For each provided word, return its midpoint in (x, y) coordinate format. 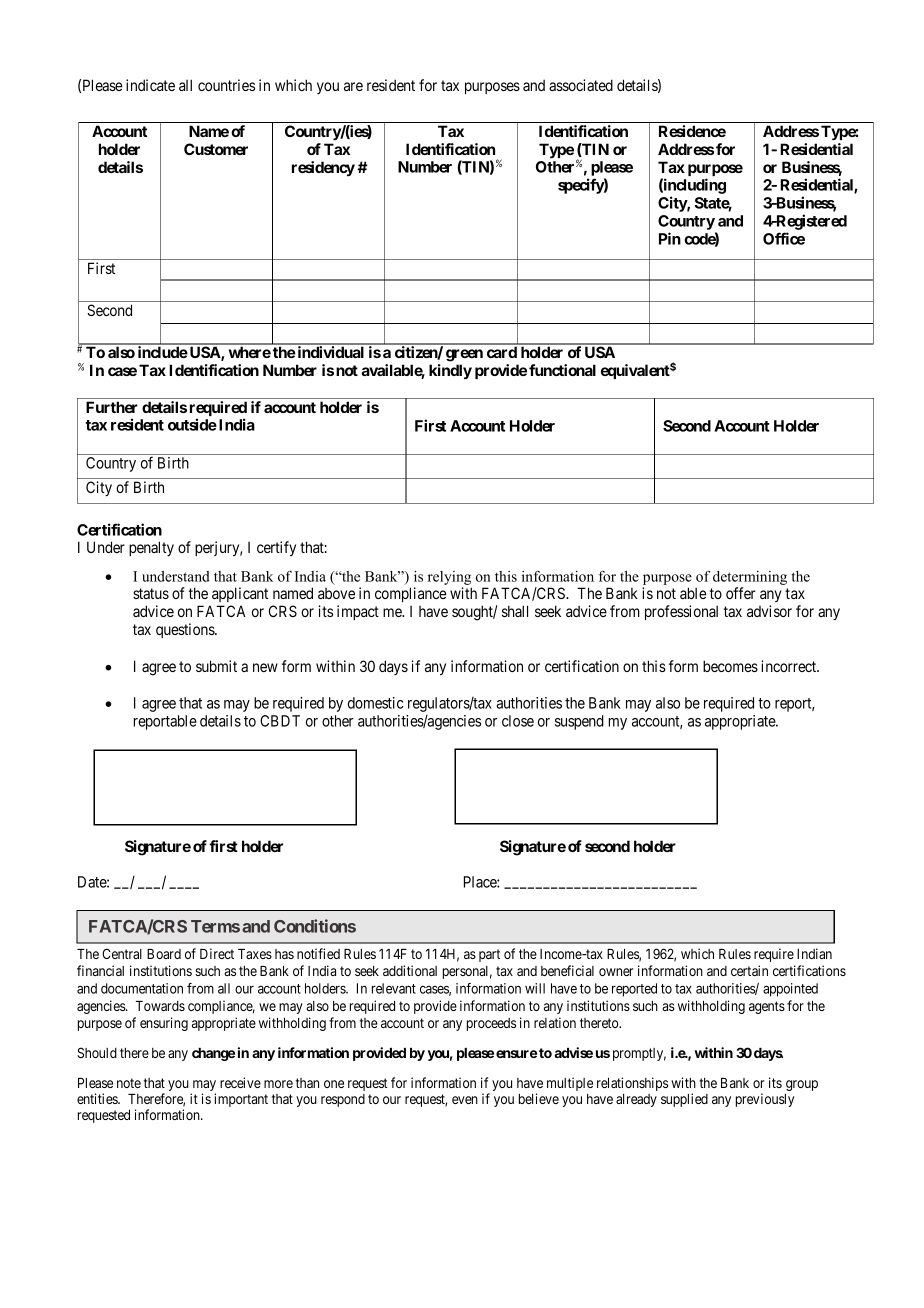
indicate (150, 85)
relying (449, 578)
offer (740, 593)
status (151, 593)
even (465, 1100)
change (213, 1054)
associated (581, 85)
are (353, 86)
